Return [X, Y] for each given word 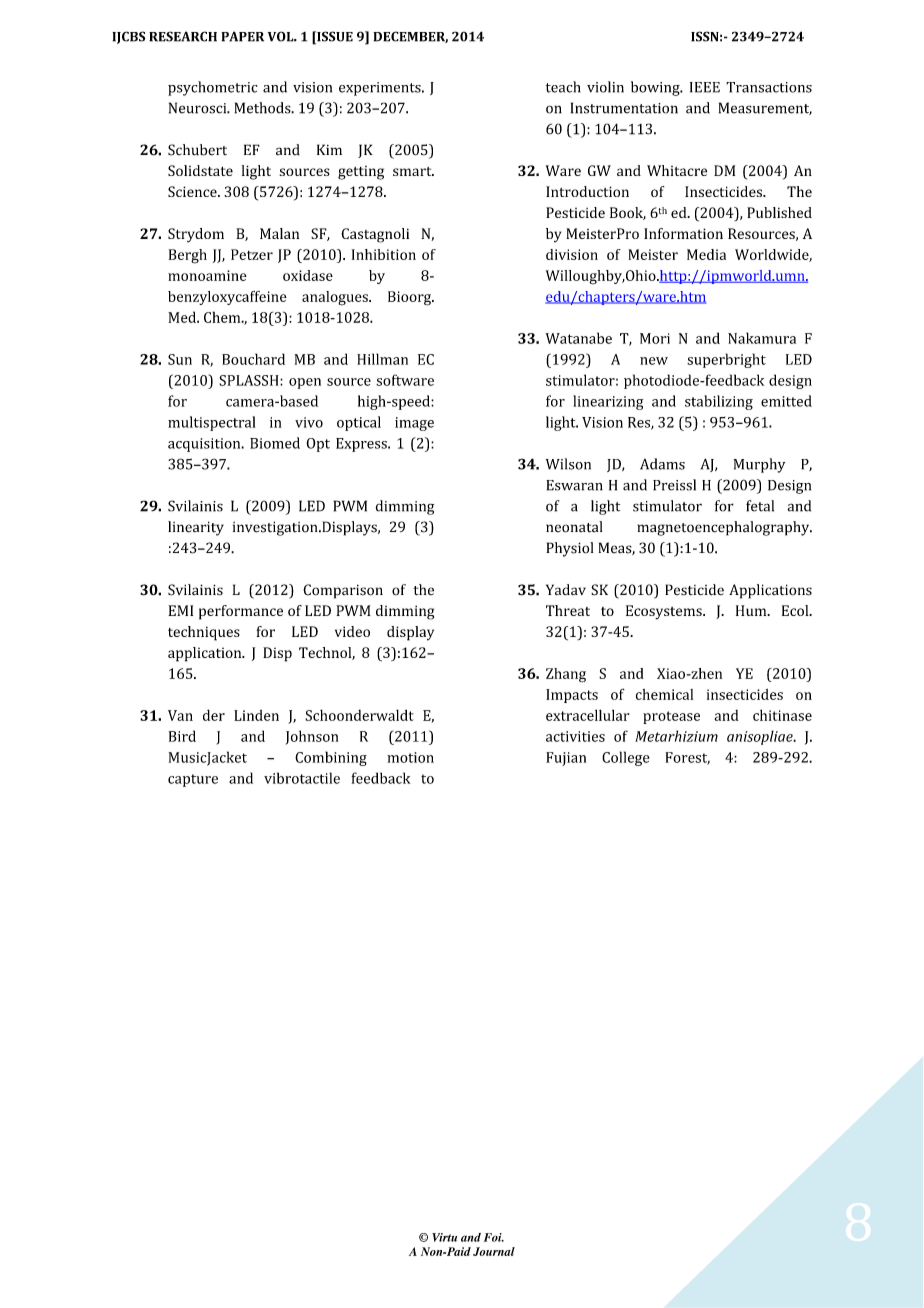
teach [563, 87]
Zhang [566, 675]
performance [241, 612]
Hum [752, 610]
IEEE [705, 87]
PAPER [242, 36]
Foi [494, 1237]
